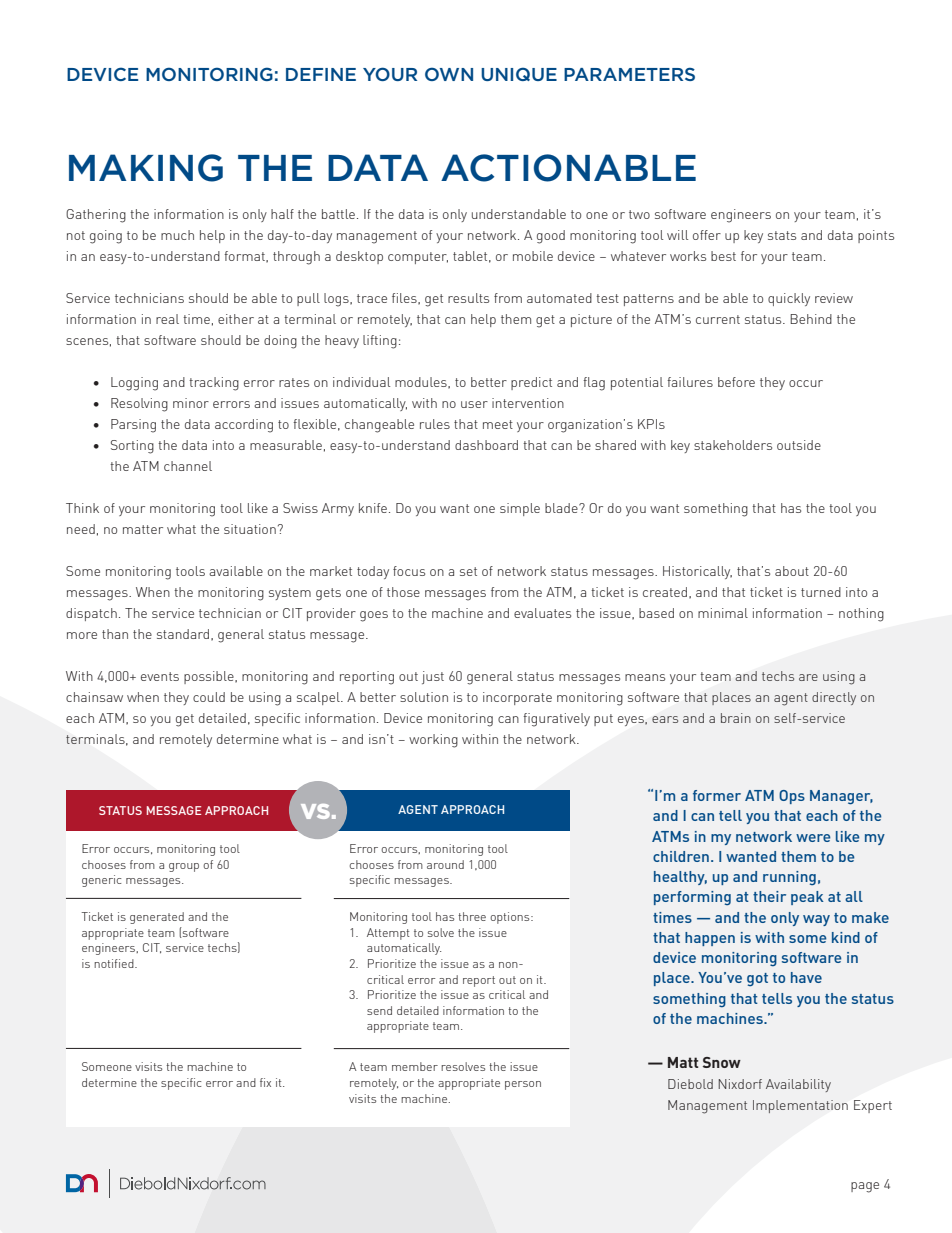 This image has height=1233, width=952. What do you see at coordinates (723, 613) in the image?
I see `minimal` at bounding box center [723, 613].
